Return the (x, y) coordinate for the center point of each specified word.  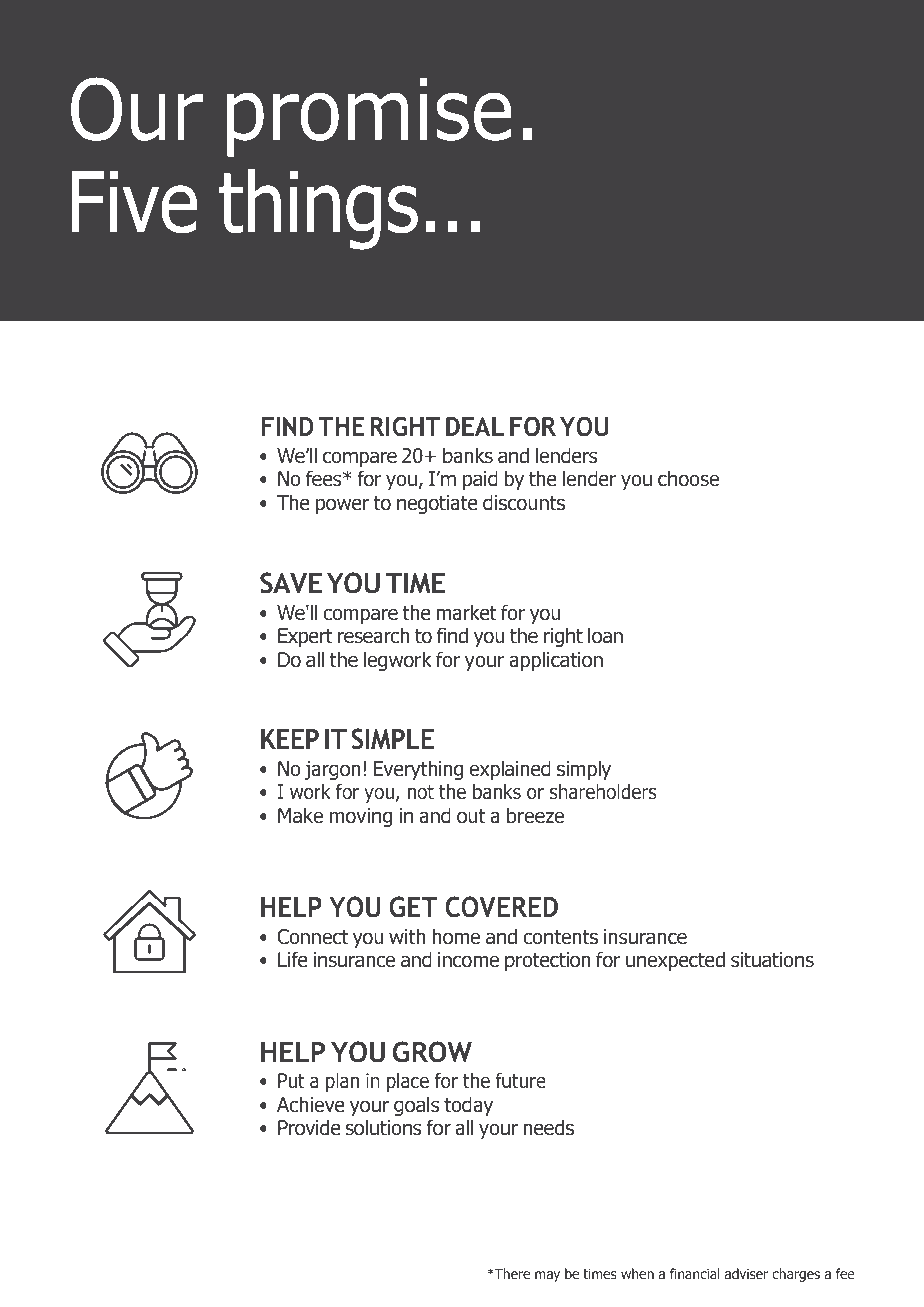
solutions (383, 1127)
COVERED (501, 907)
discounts (524, 502)
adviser (746, 1273)
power (342, 506)
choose (688, 478)
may (547, 1276)
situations (772, 960)
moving (361, 817)
